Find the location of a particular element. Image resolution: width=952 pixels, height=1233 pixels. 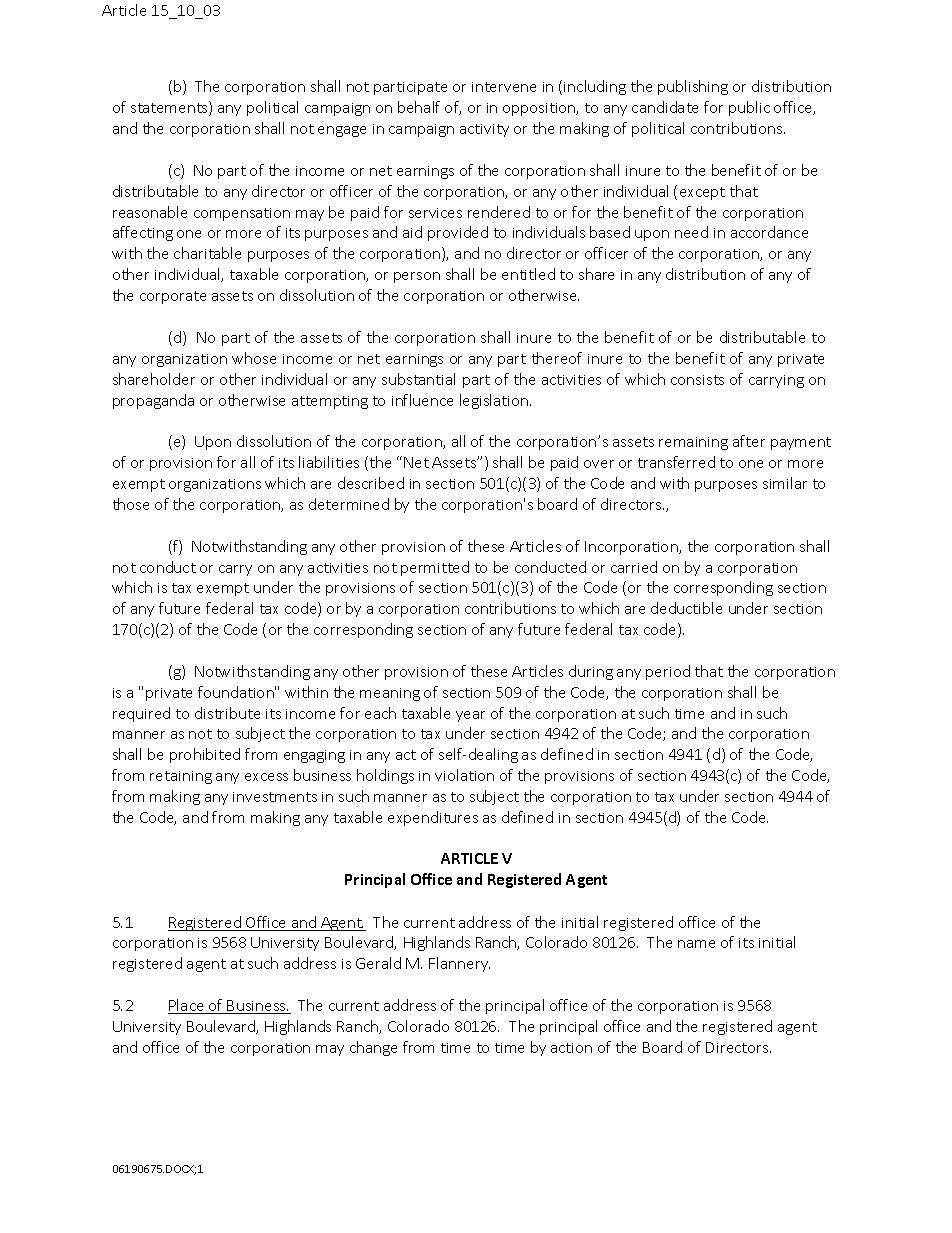

statements is located at coordinates (170, 108).
